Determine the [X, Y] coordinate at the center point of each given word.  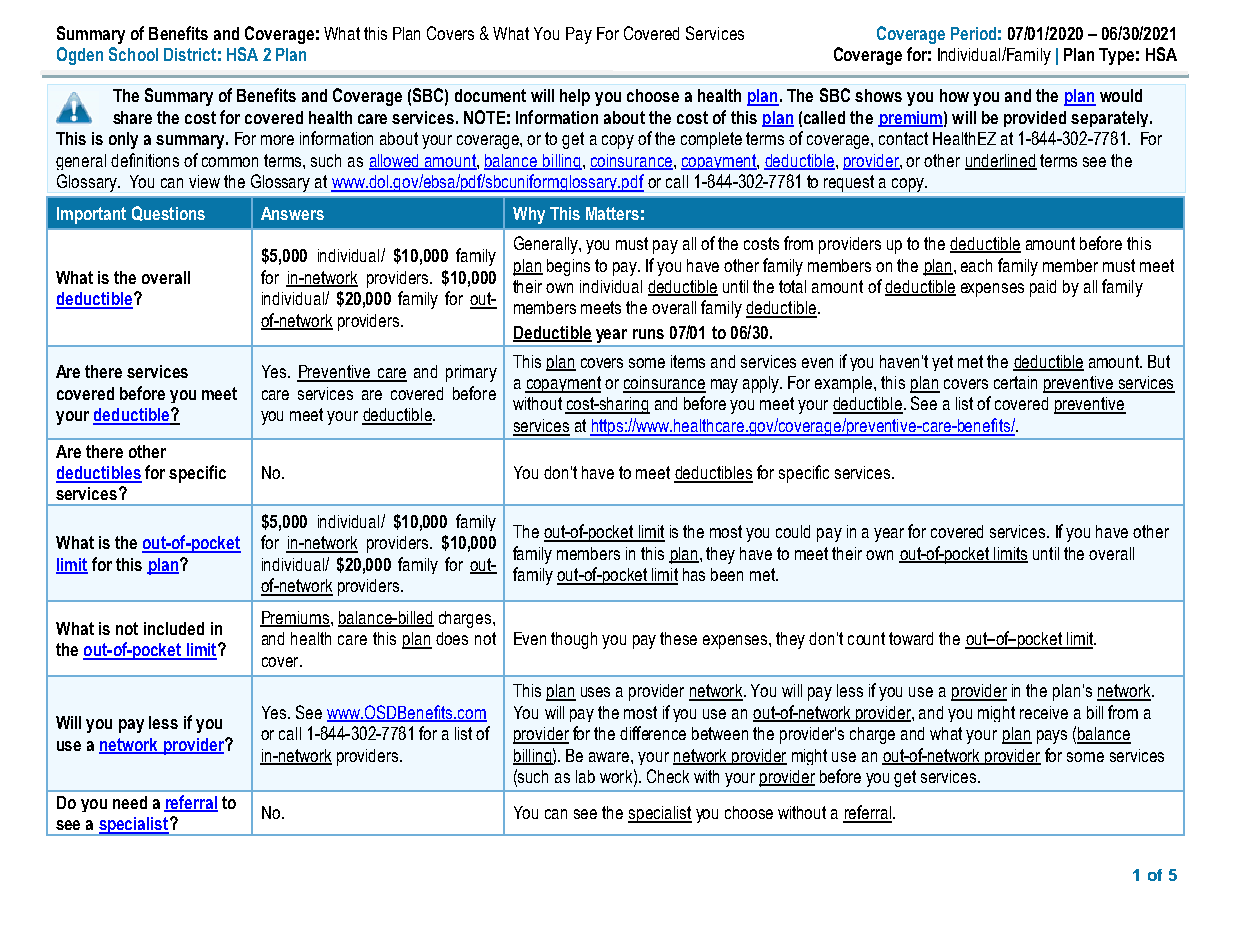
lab [585, 776]
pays [1052, 737]
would [1121, 95]
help [575, 97]
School [133, 54]
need [130, 802]
